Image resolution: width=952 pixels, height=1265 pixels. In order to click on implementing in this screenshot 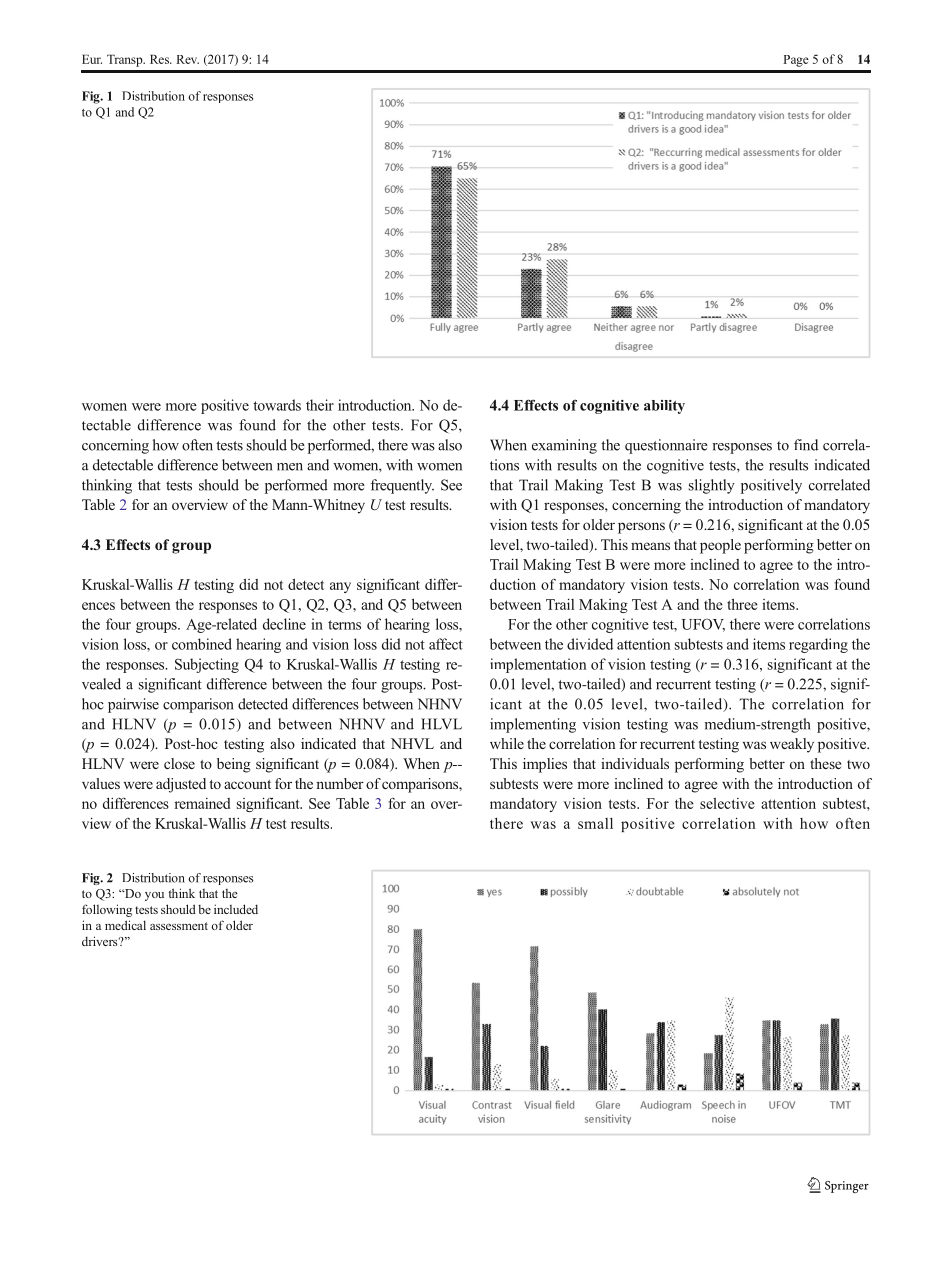, I will do `click(533, 725)`.
